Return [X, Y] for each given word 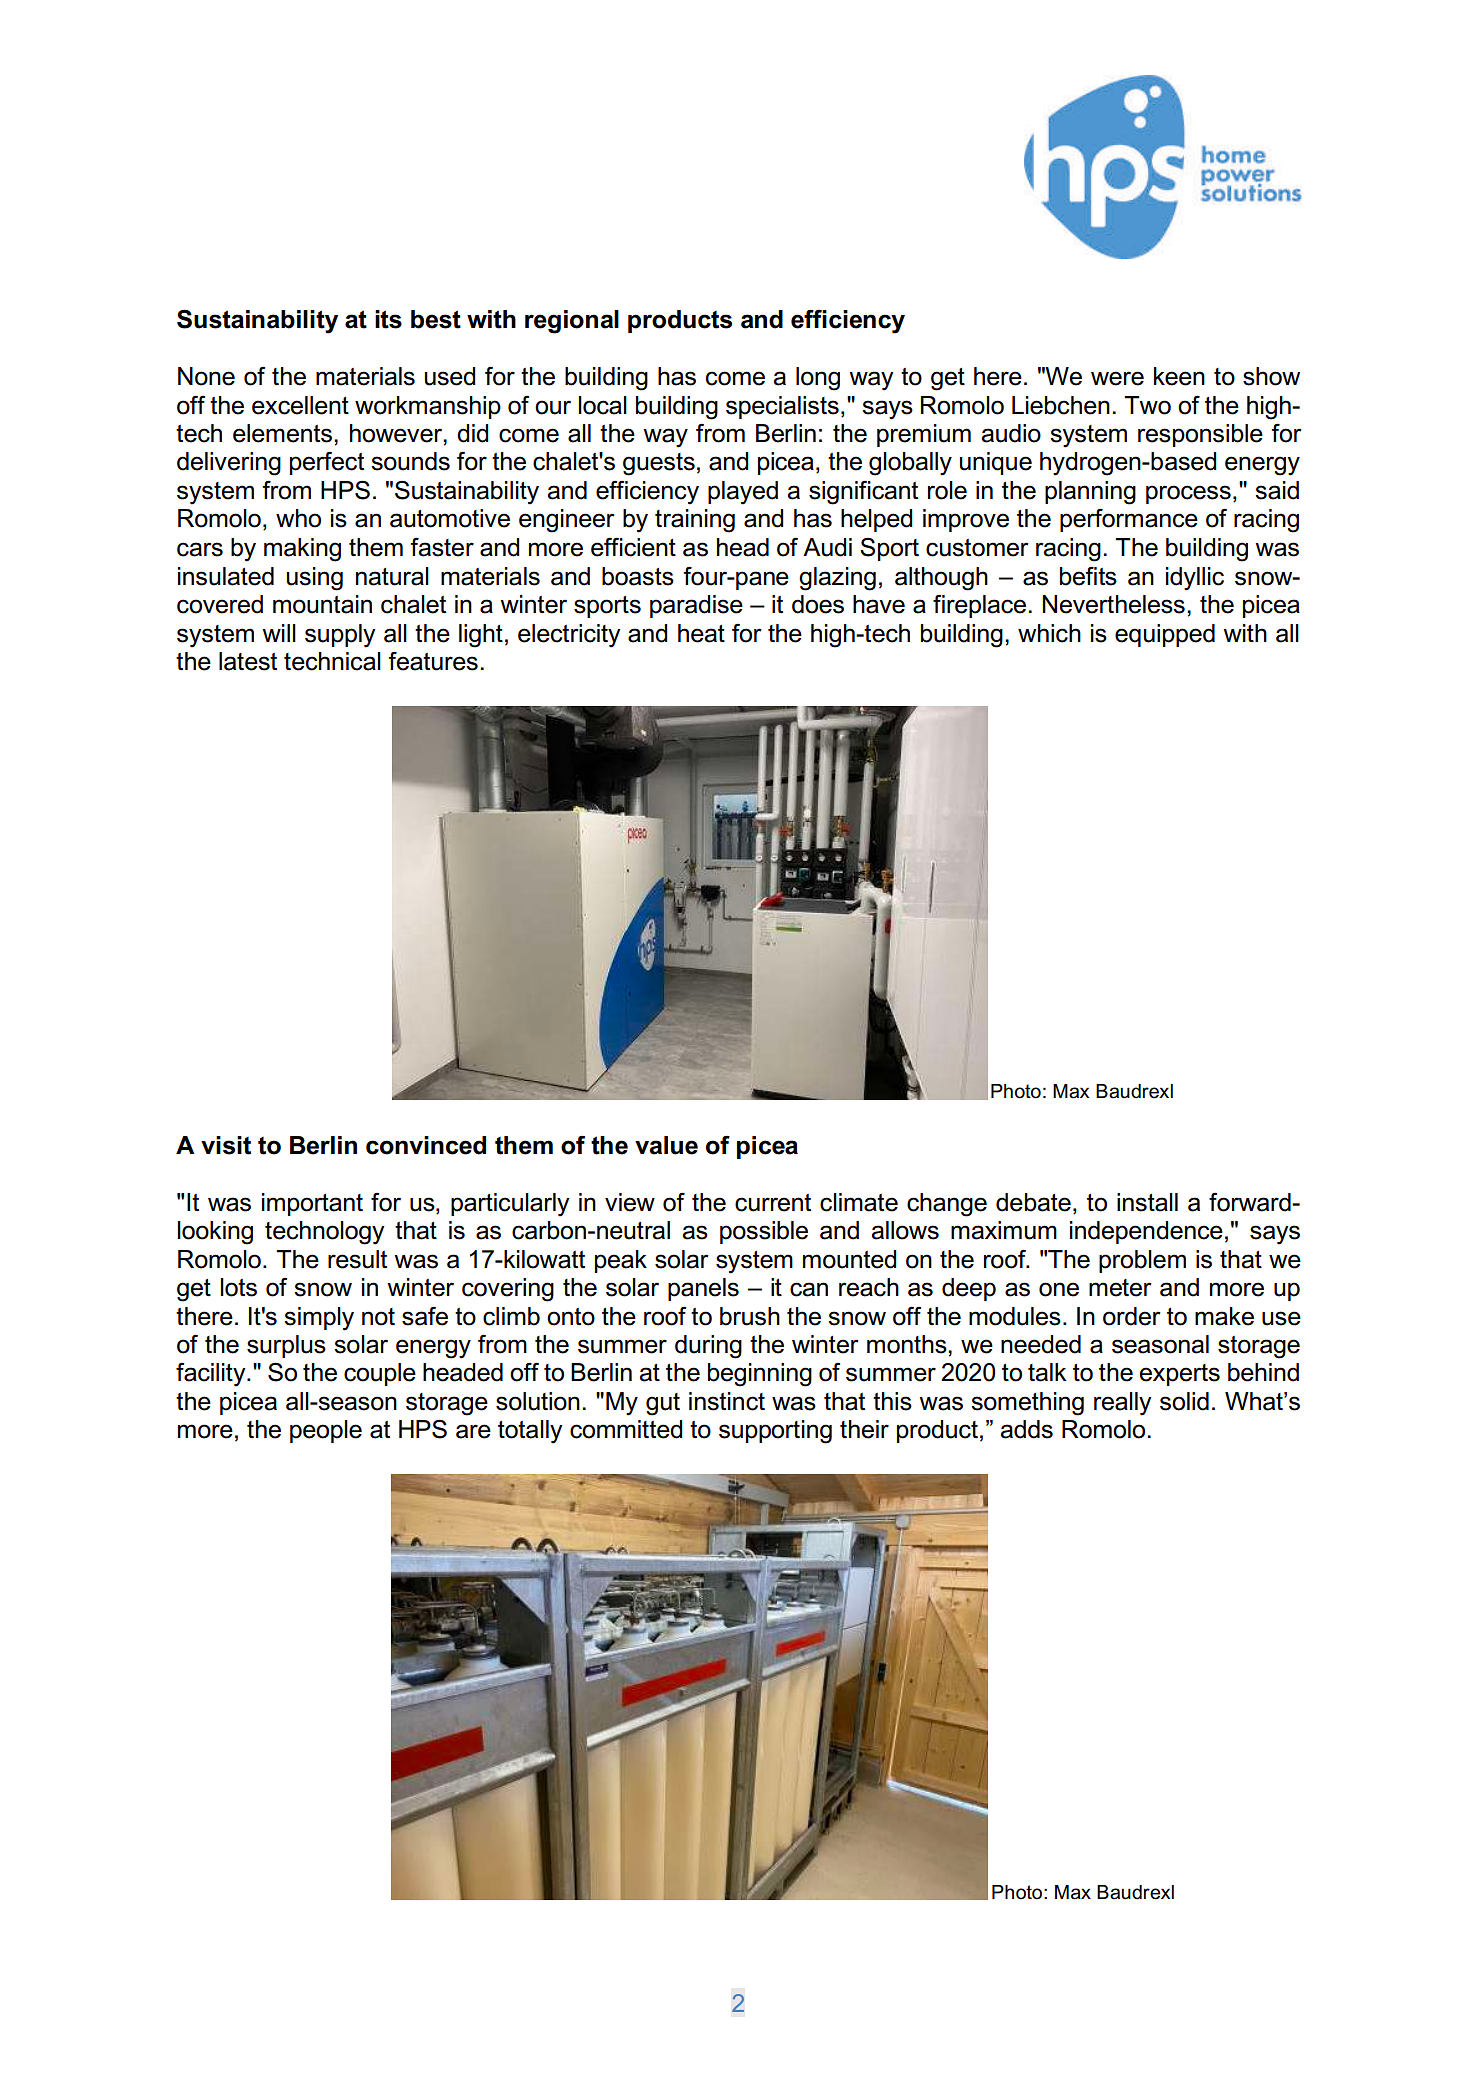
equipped [1165, 635]
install [1147, 1202]
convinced [426, 1145]
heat [701, 633]
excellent [300, 405]
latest [248, 661]
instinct [727, 1401]
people [326, 1431]
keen [1179, 376]
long [818, 379]
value [666, 1145]
